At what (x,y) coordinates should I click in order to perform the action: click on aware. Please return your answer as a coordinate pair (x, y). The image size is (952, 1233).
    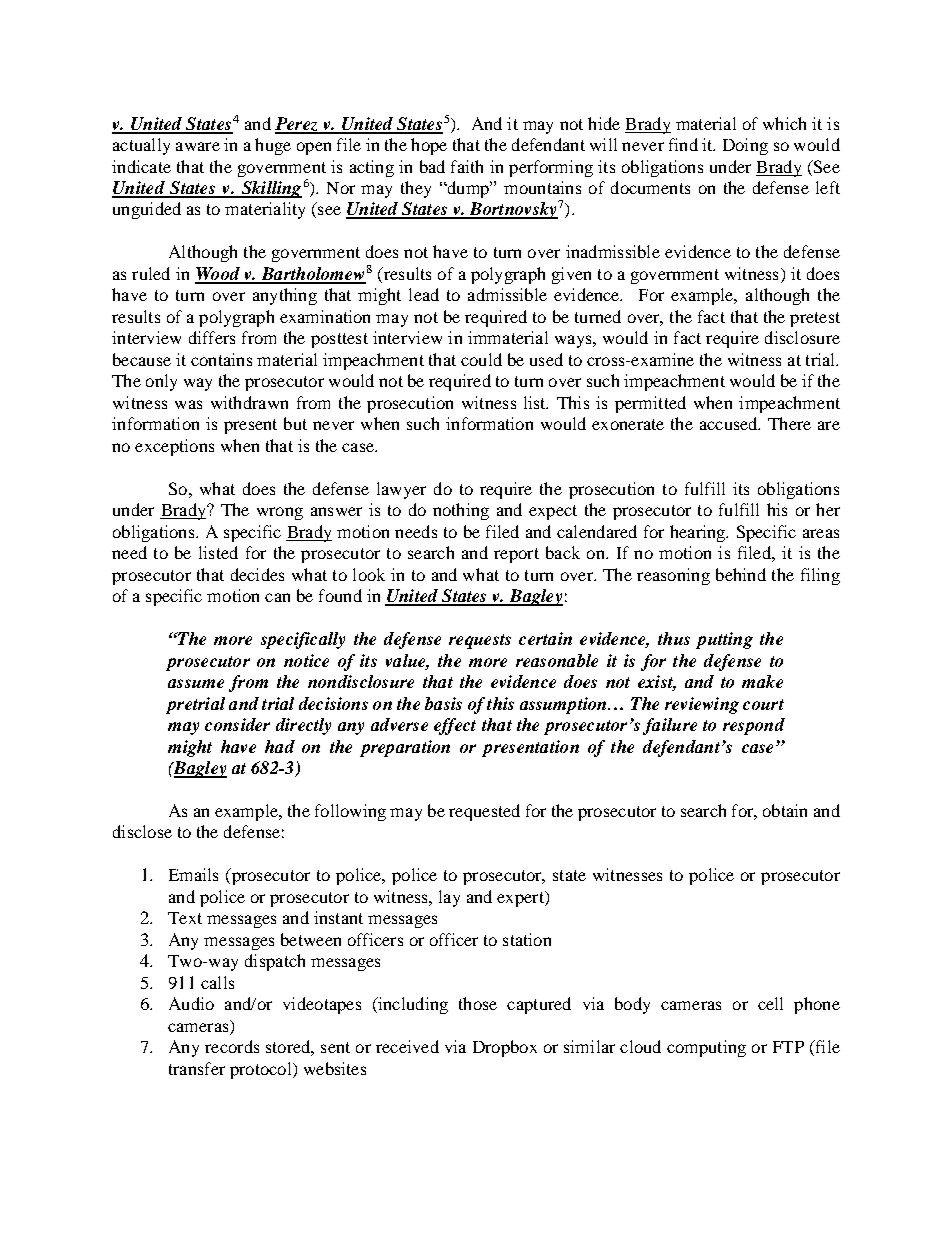
    Looking at the image, I should click on (198, 146).
